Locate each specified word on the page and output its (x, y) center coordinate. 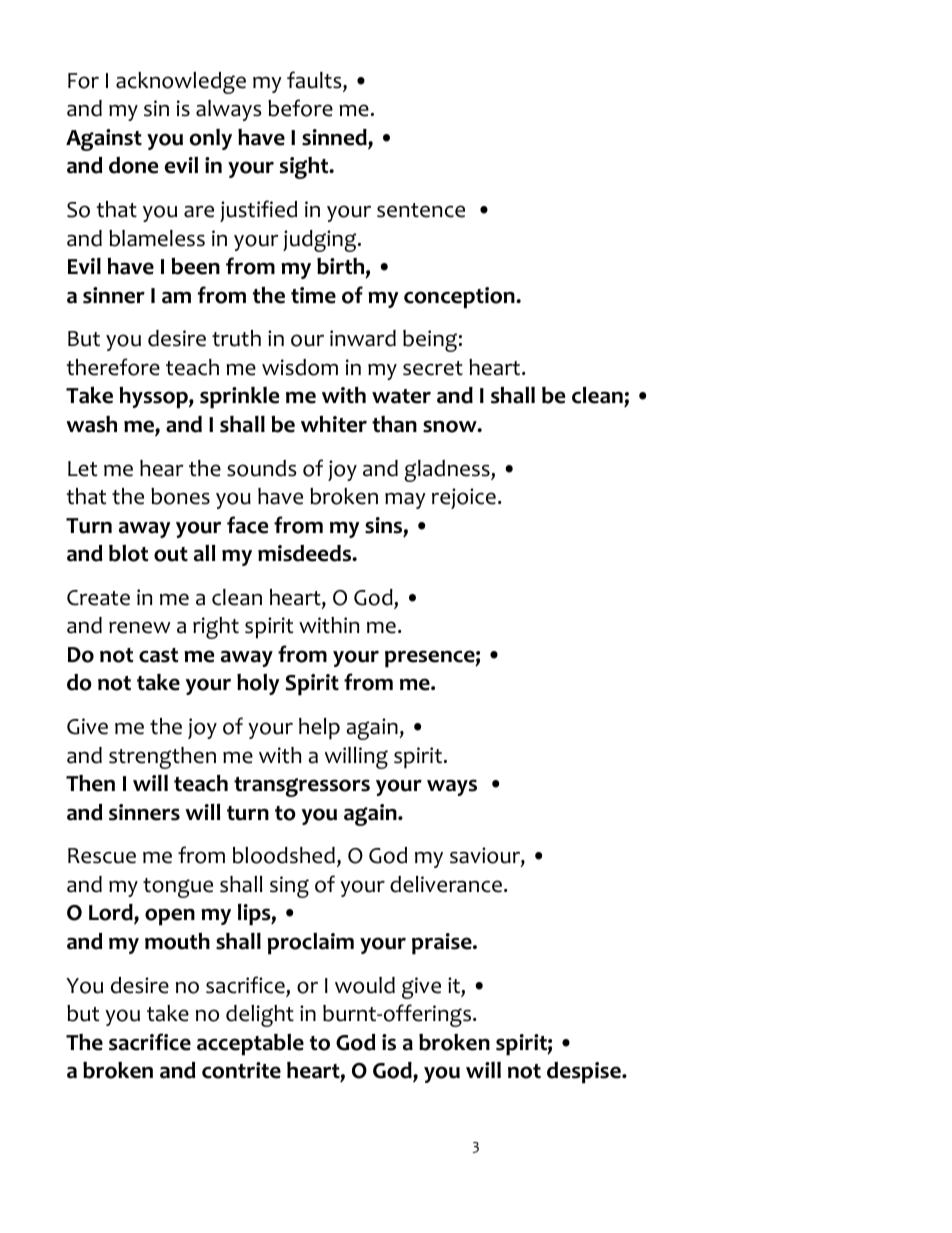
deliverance (446, 884)
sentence (421, 210)
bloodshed (284, 855)
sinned (335, 138)
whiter (334, 424)
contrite (241, 1070)
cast (159, 655)
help (319, 729)
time (313, 295)
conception (460, 298)
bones (180, 496)
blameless (157, 238)
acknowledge (181, 83)
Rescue (102, 856)
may (405, 501)
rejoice (464, 498)
